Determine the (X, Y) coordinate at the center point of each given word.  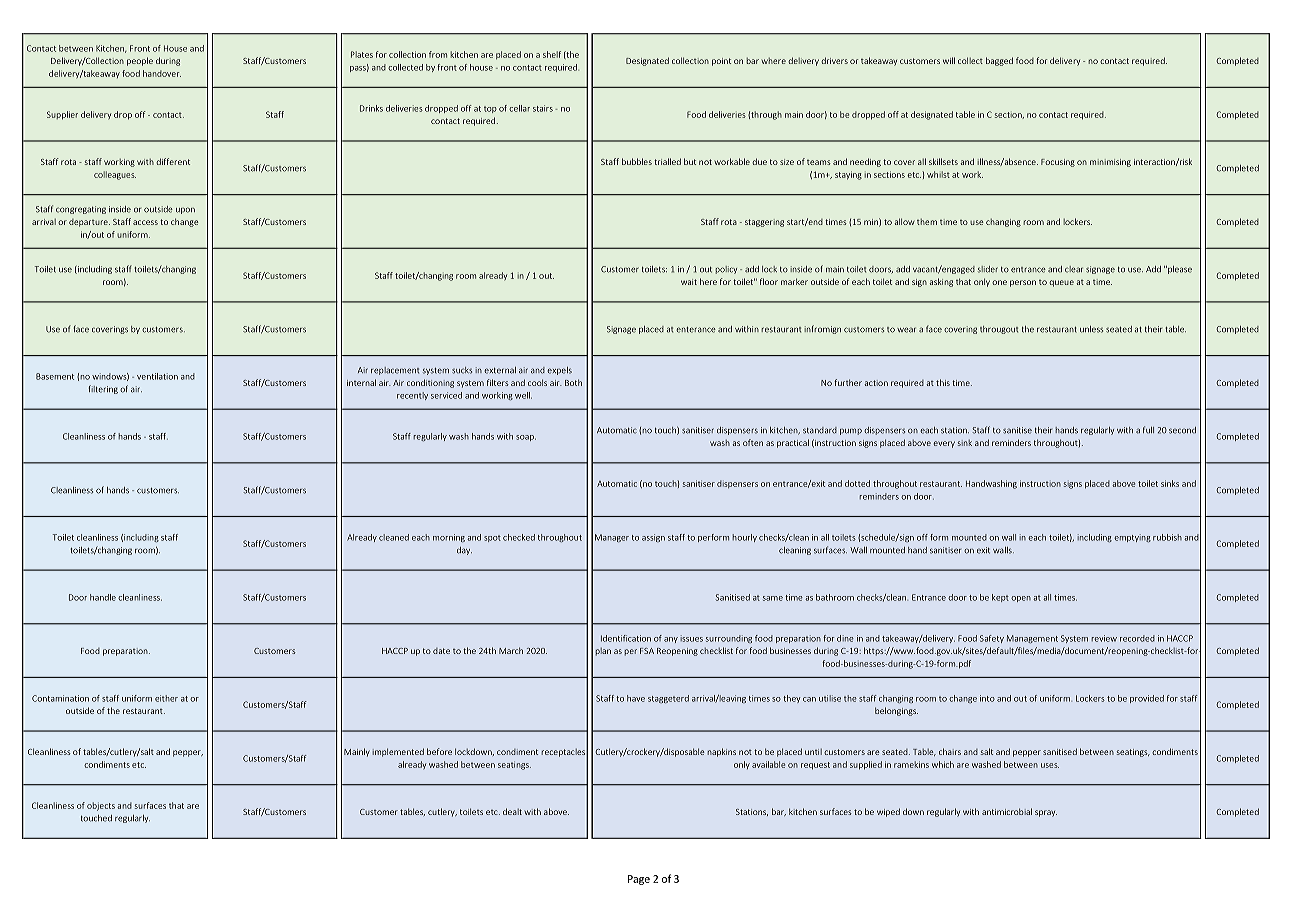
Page (639, 880)
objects (101, 806)
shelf (552, 54)
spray (1046, 813)
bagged (999, 61)
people (140, 61)
